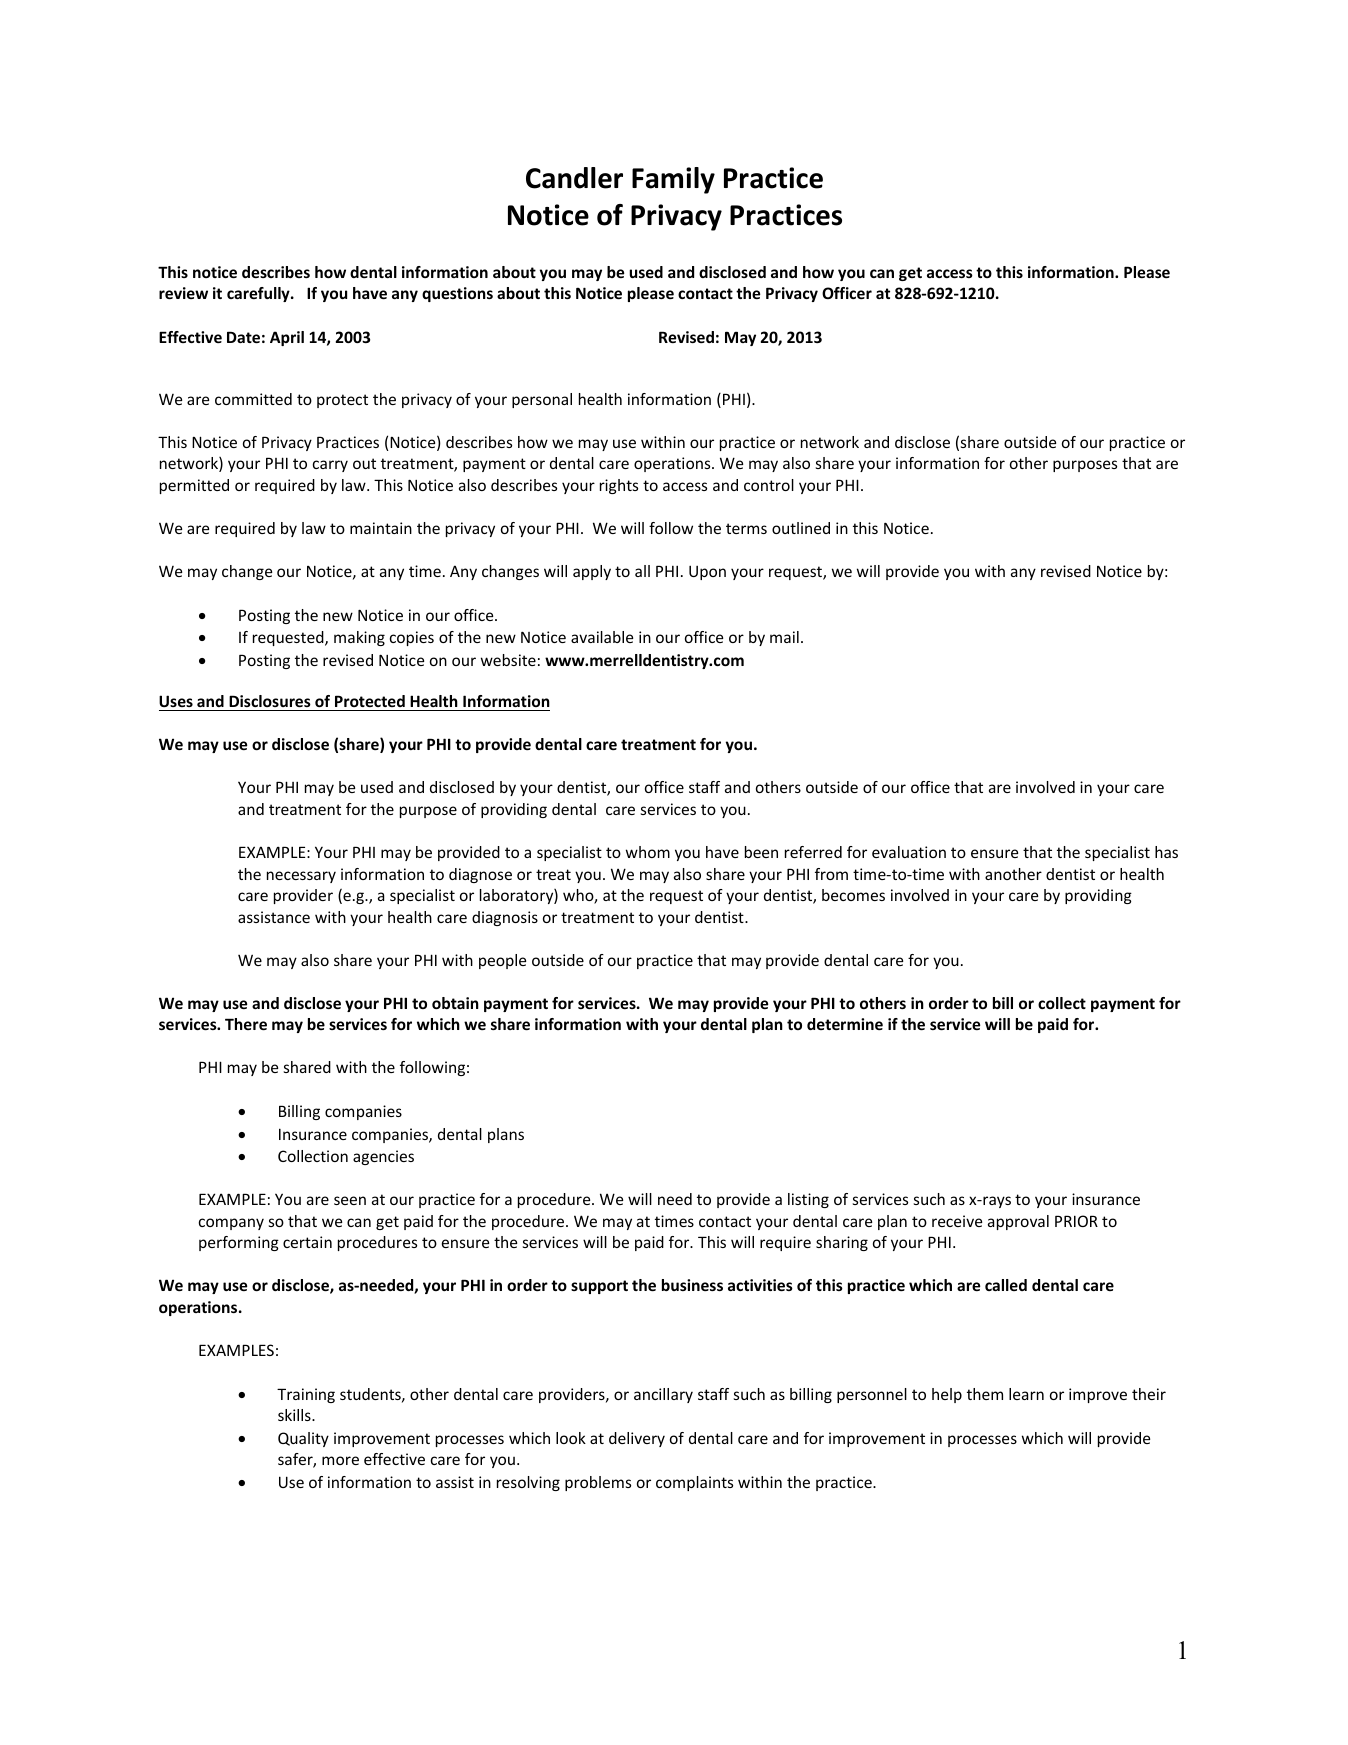  What do you see at coordinates (769, 485) in the image?
I see `control` at bounding box center [769, 485].
